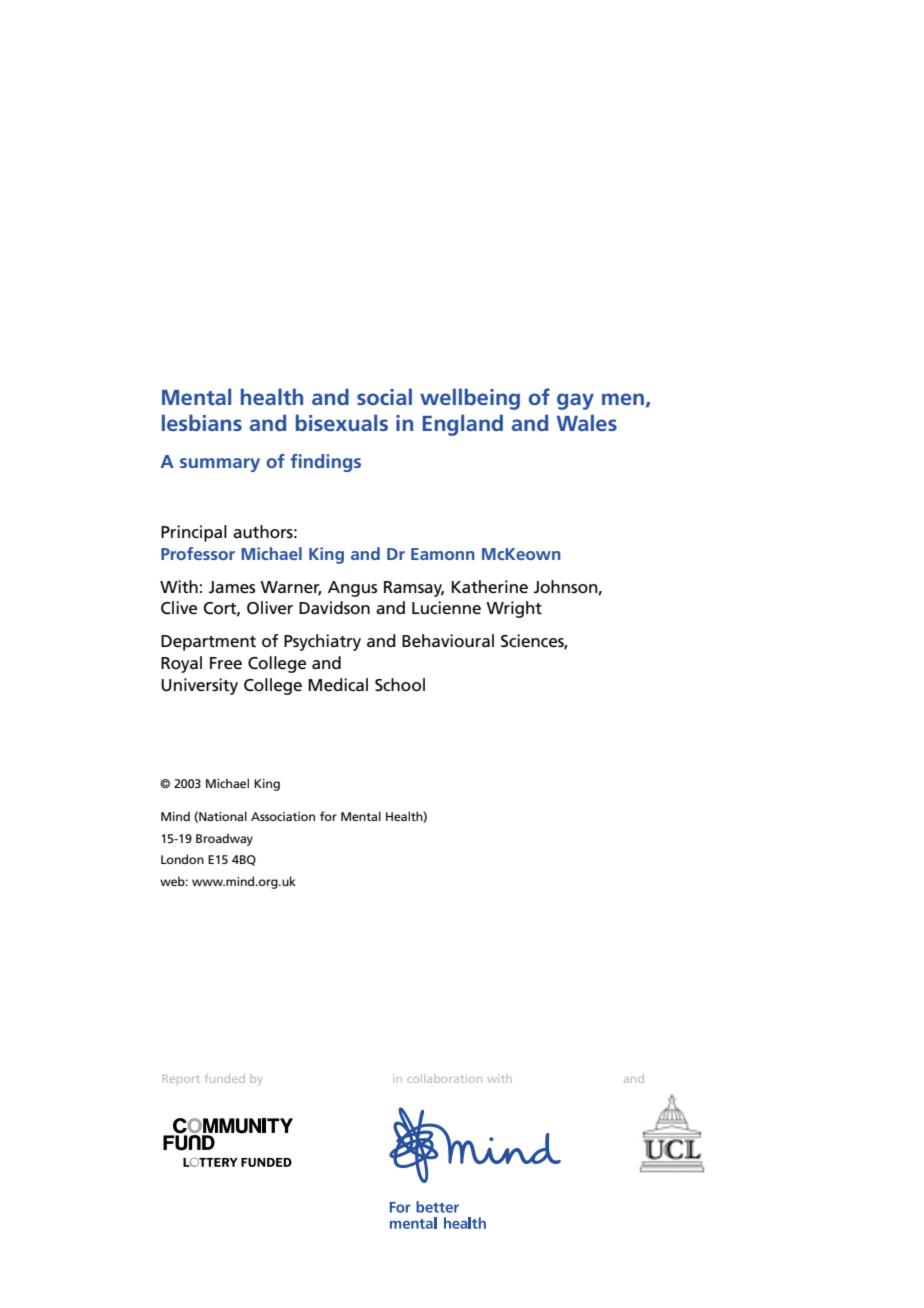  What do you see at coordinates (202, 422) in the document?
I see `lesbians` at bounding box center [202, 422].
